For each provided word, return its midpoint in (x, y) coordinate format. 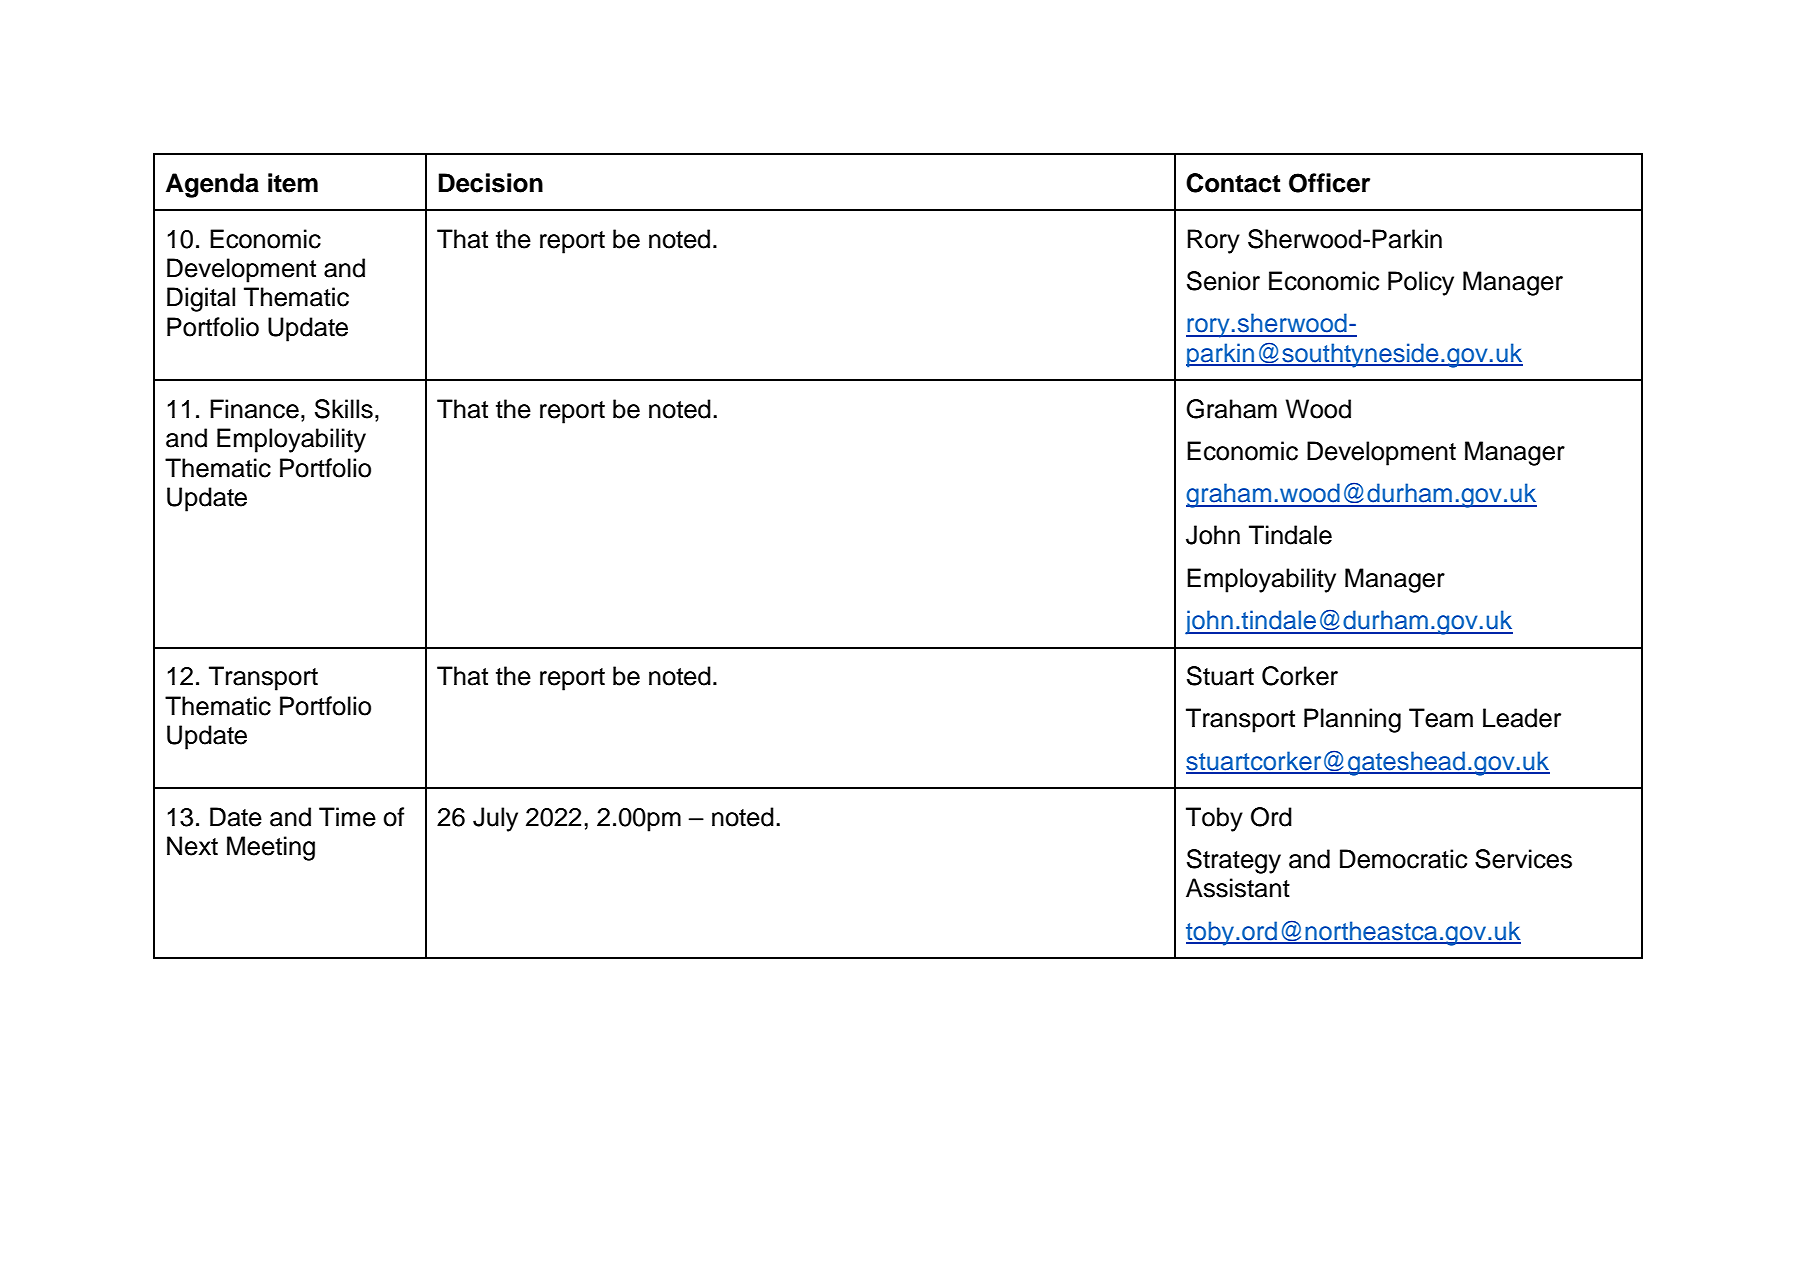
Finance (254, 409)
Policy (1421, 283)
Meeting (271, 848)
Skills (344, 409)
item (293, 183)
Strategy (1234, 861)
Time (347, 817)
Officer (1329, 183)
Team (1441, 718)
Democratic (1403, 859)
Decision (491, 183)
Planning (1352, 720)
